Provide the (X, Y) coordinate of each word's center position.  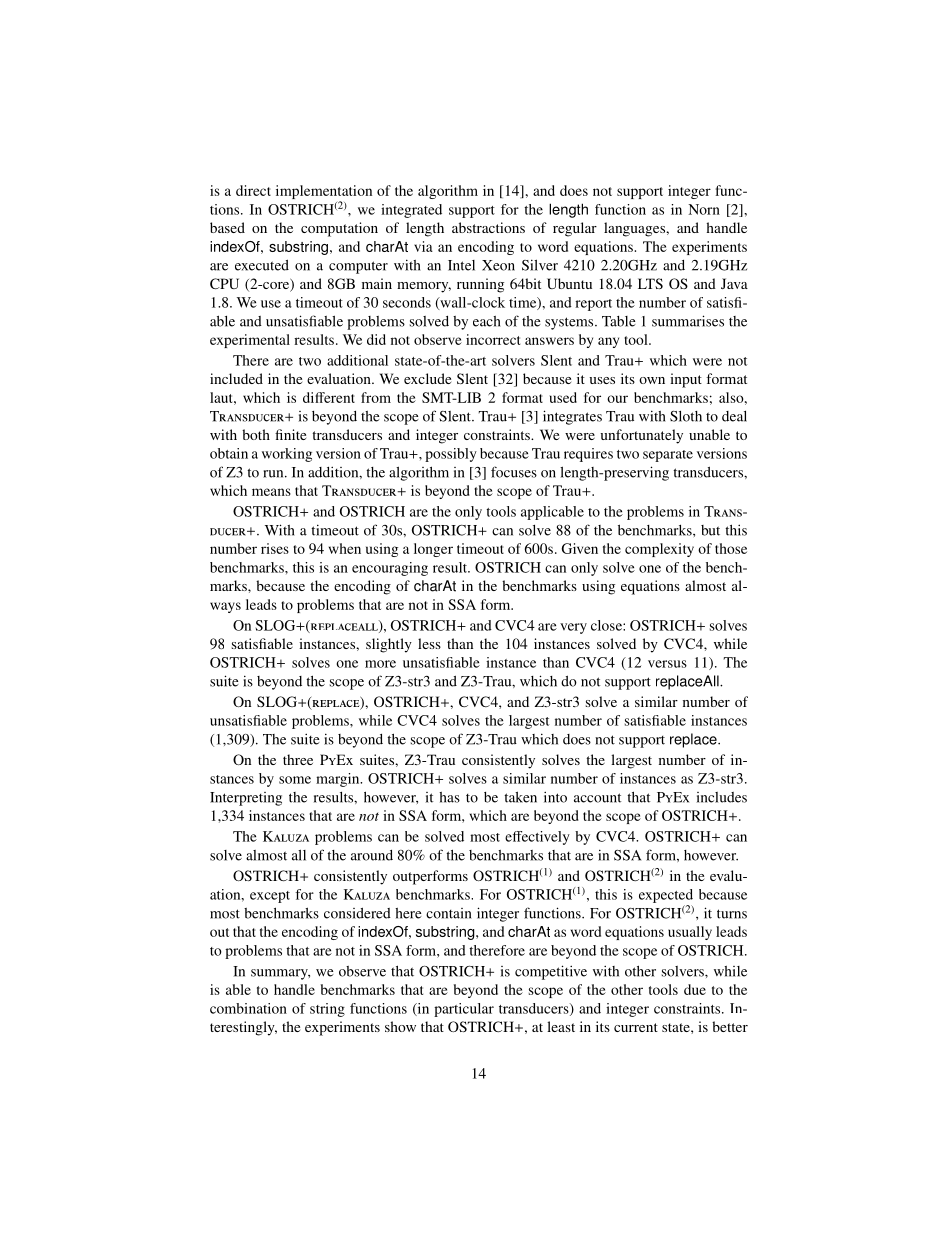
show (400, 1026)
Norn (704, 209)
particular (464, 1010)
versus (667, 664)
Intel (461, 265)
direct (253, 190)
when (345, 548)
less (429, 643)
